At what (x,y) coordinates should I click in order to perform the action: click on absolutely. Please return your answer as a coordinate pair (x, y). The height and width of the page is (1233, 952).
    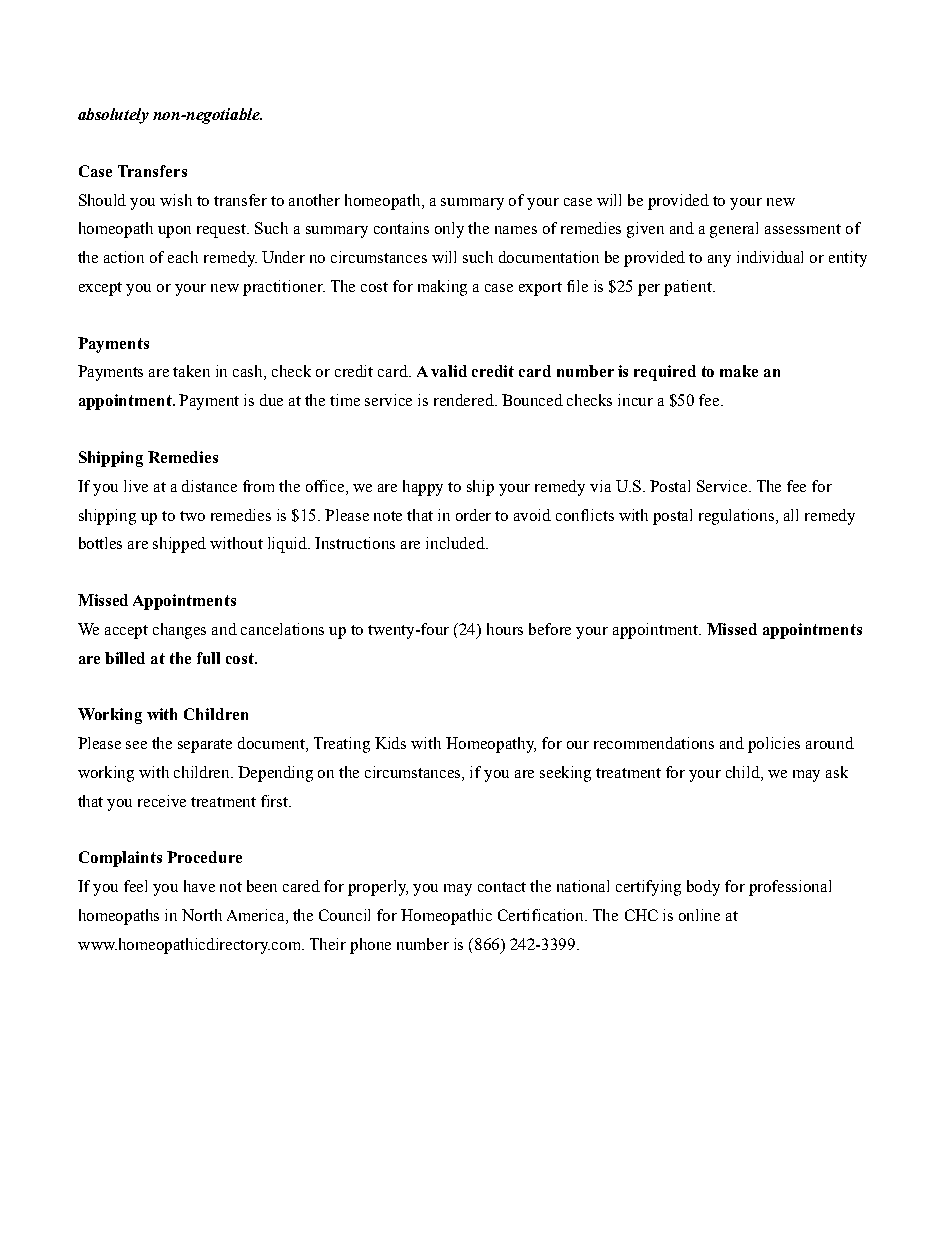
    Looking at the image, I should click on (113, 116).
